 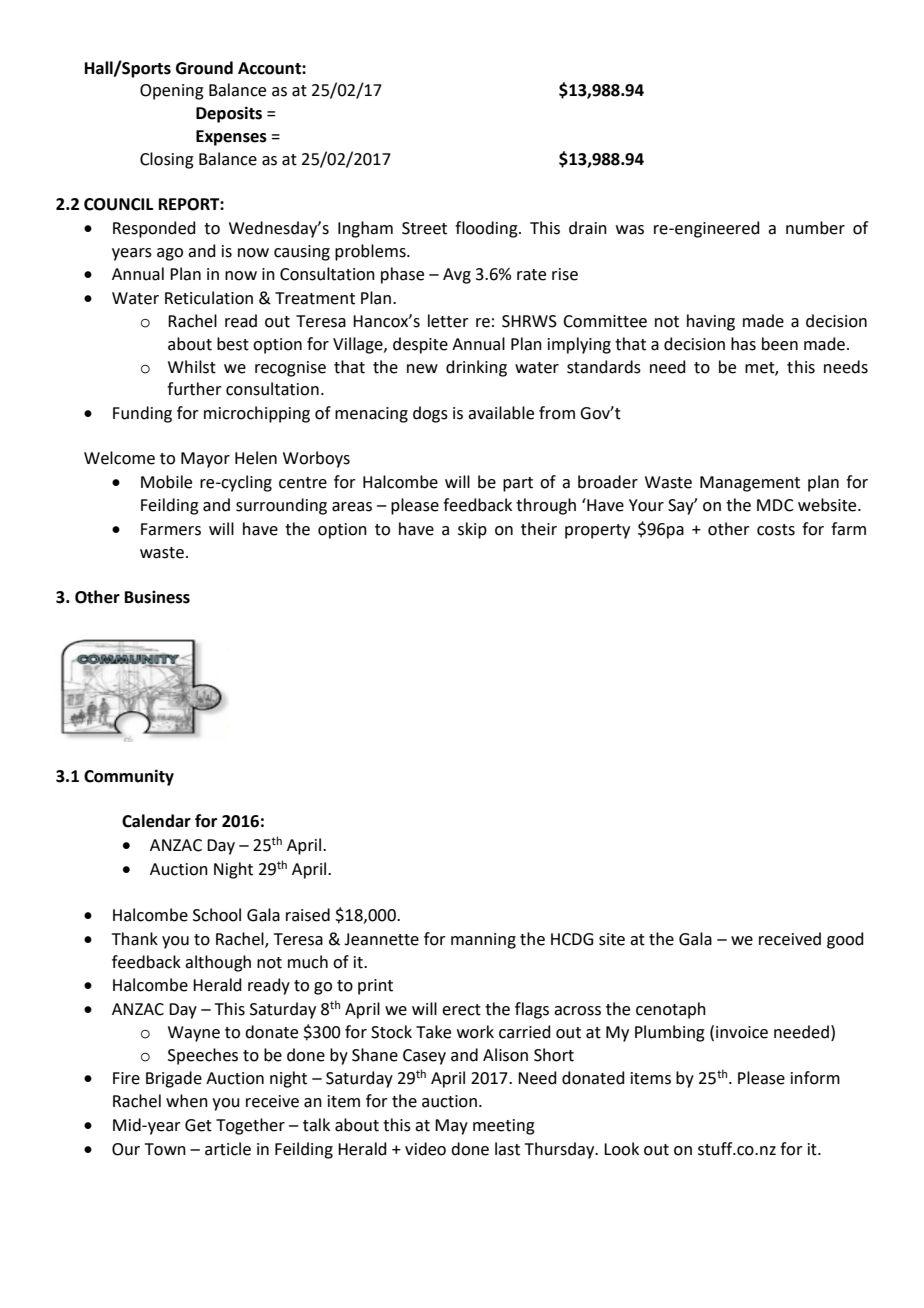 What do you see at coordinates (187, 1101) in the document?
I see `when` at bounding box center [187, 1101].
